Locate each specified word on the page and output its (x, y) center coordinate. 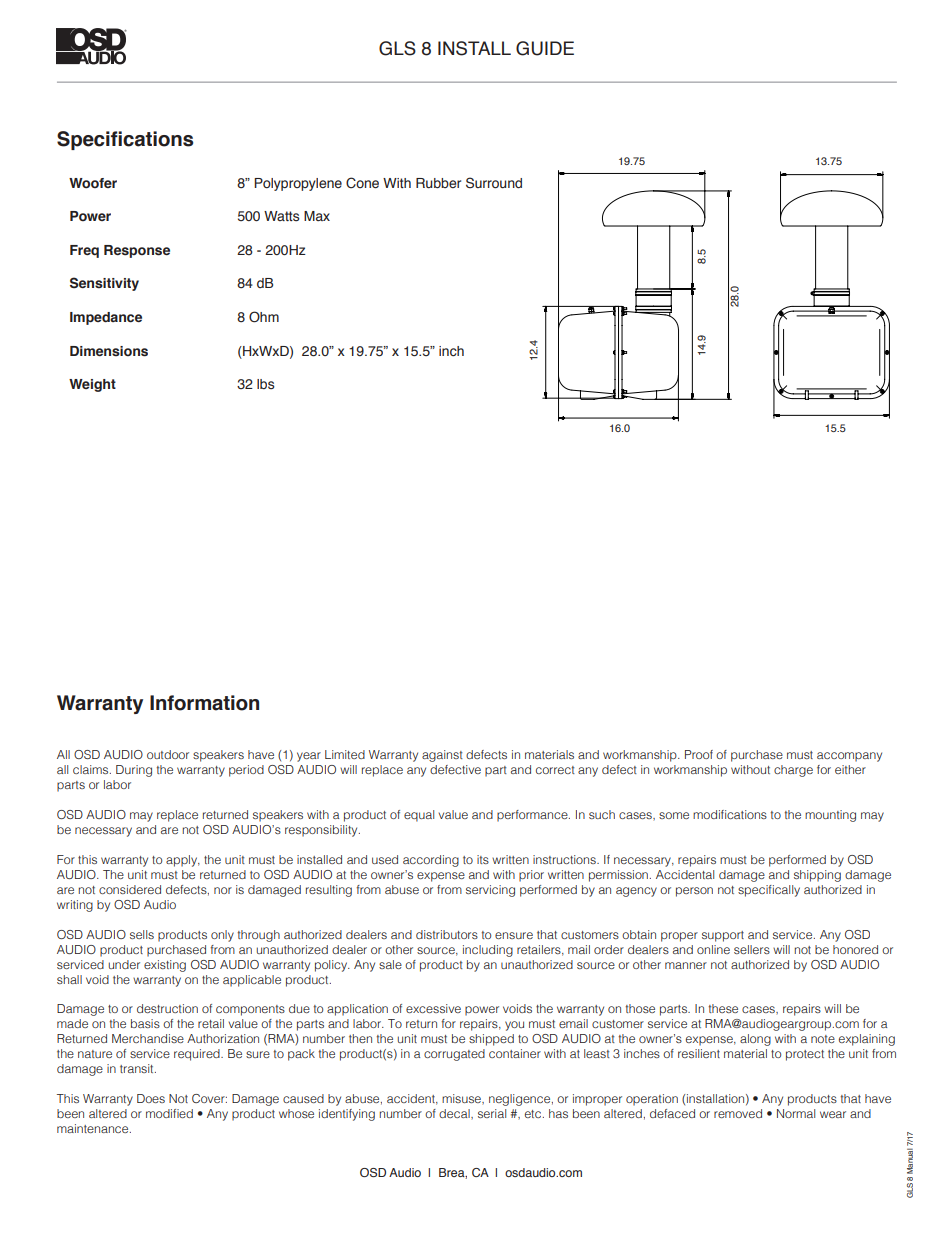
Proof (699, 754)
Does (151, 1098)
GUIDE (545, 48)
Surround (494, 183)
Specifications (125, 140)
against (442, 756)
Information (204, 703)
